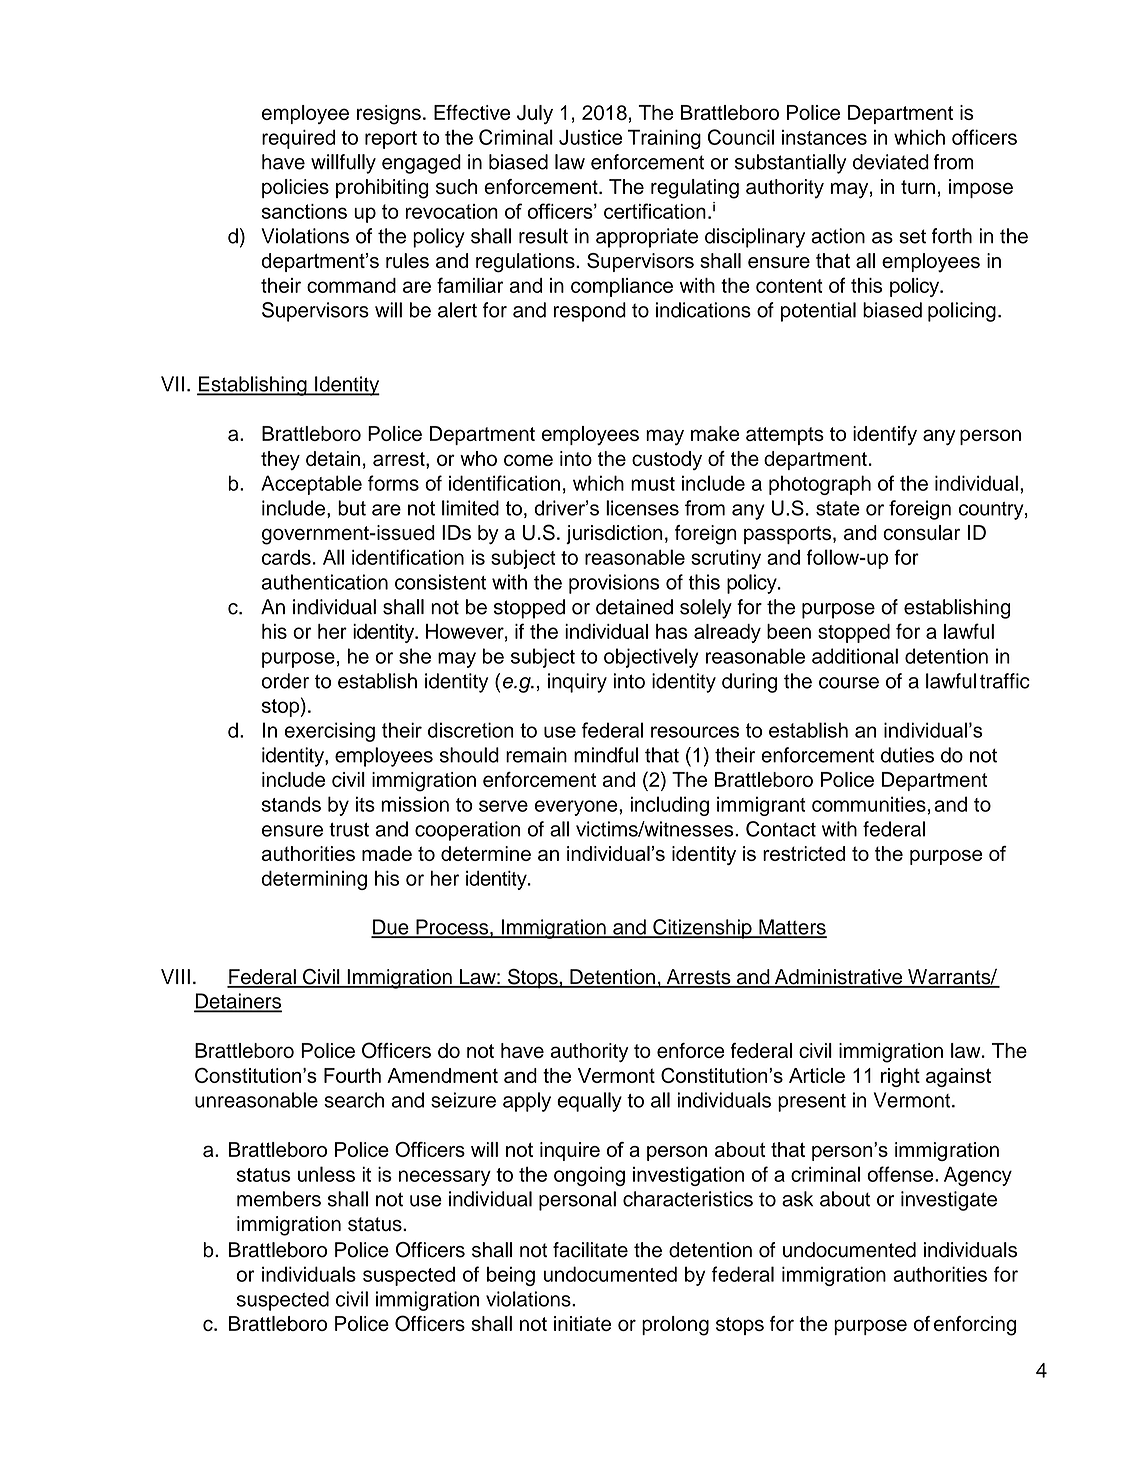  Describe the element at coordinates (891, 162) in the document. I see `deviated` at that location.
